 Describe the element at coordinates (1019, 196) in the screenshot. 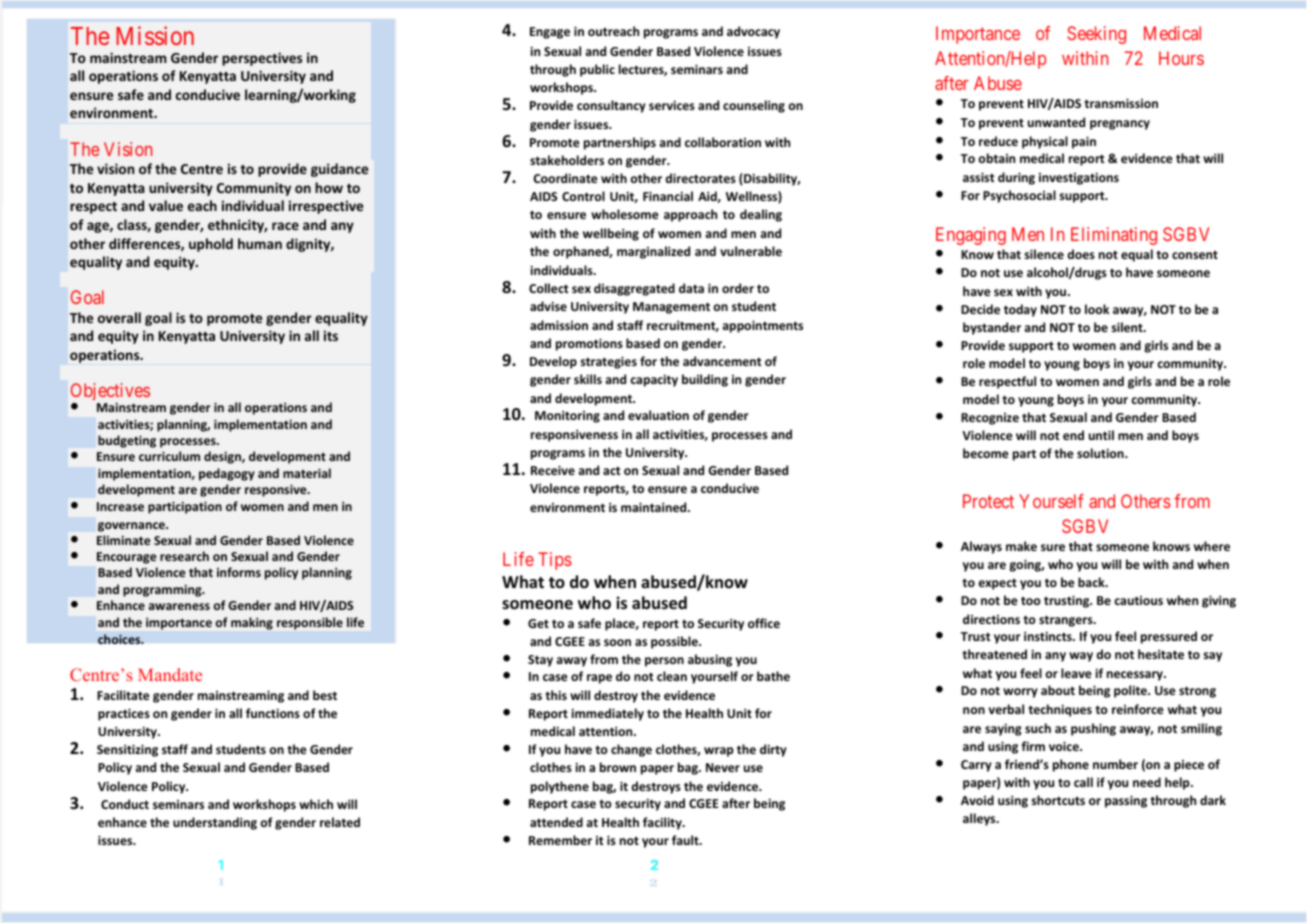

I see `Psychosocial` at that location.
